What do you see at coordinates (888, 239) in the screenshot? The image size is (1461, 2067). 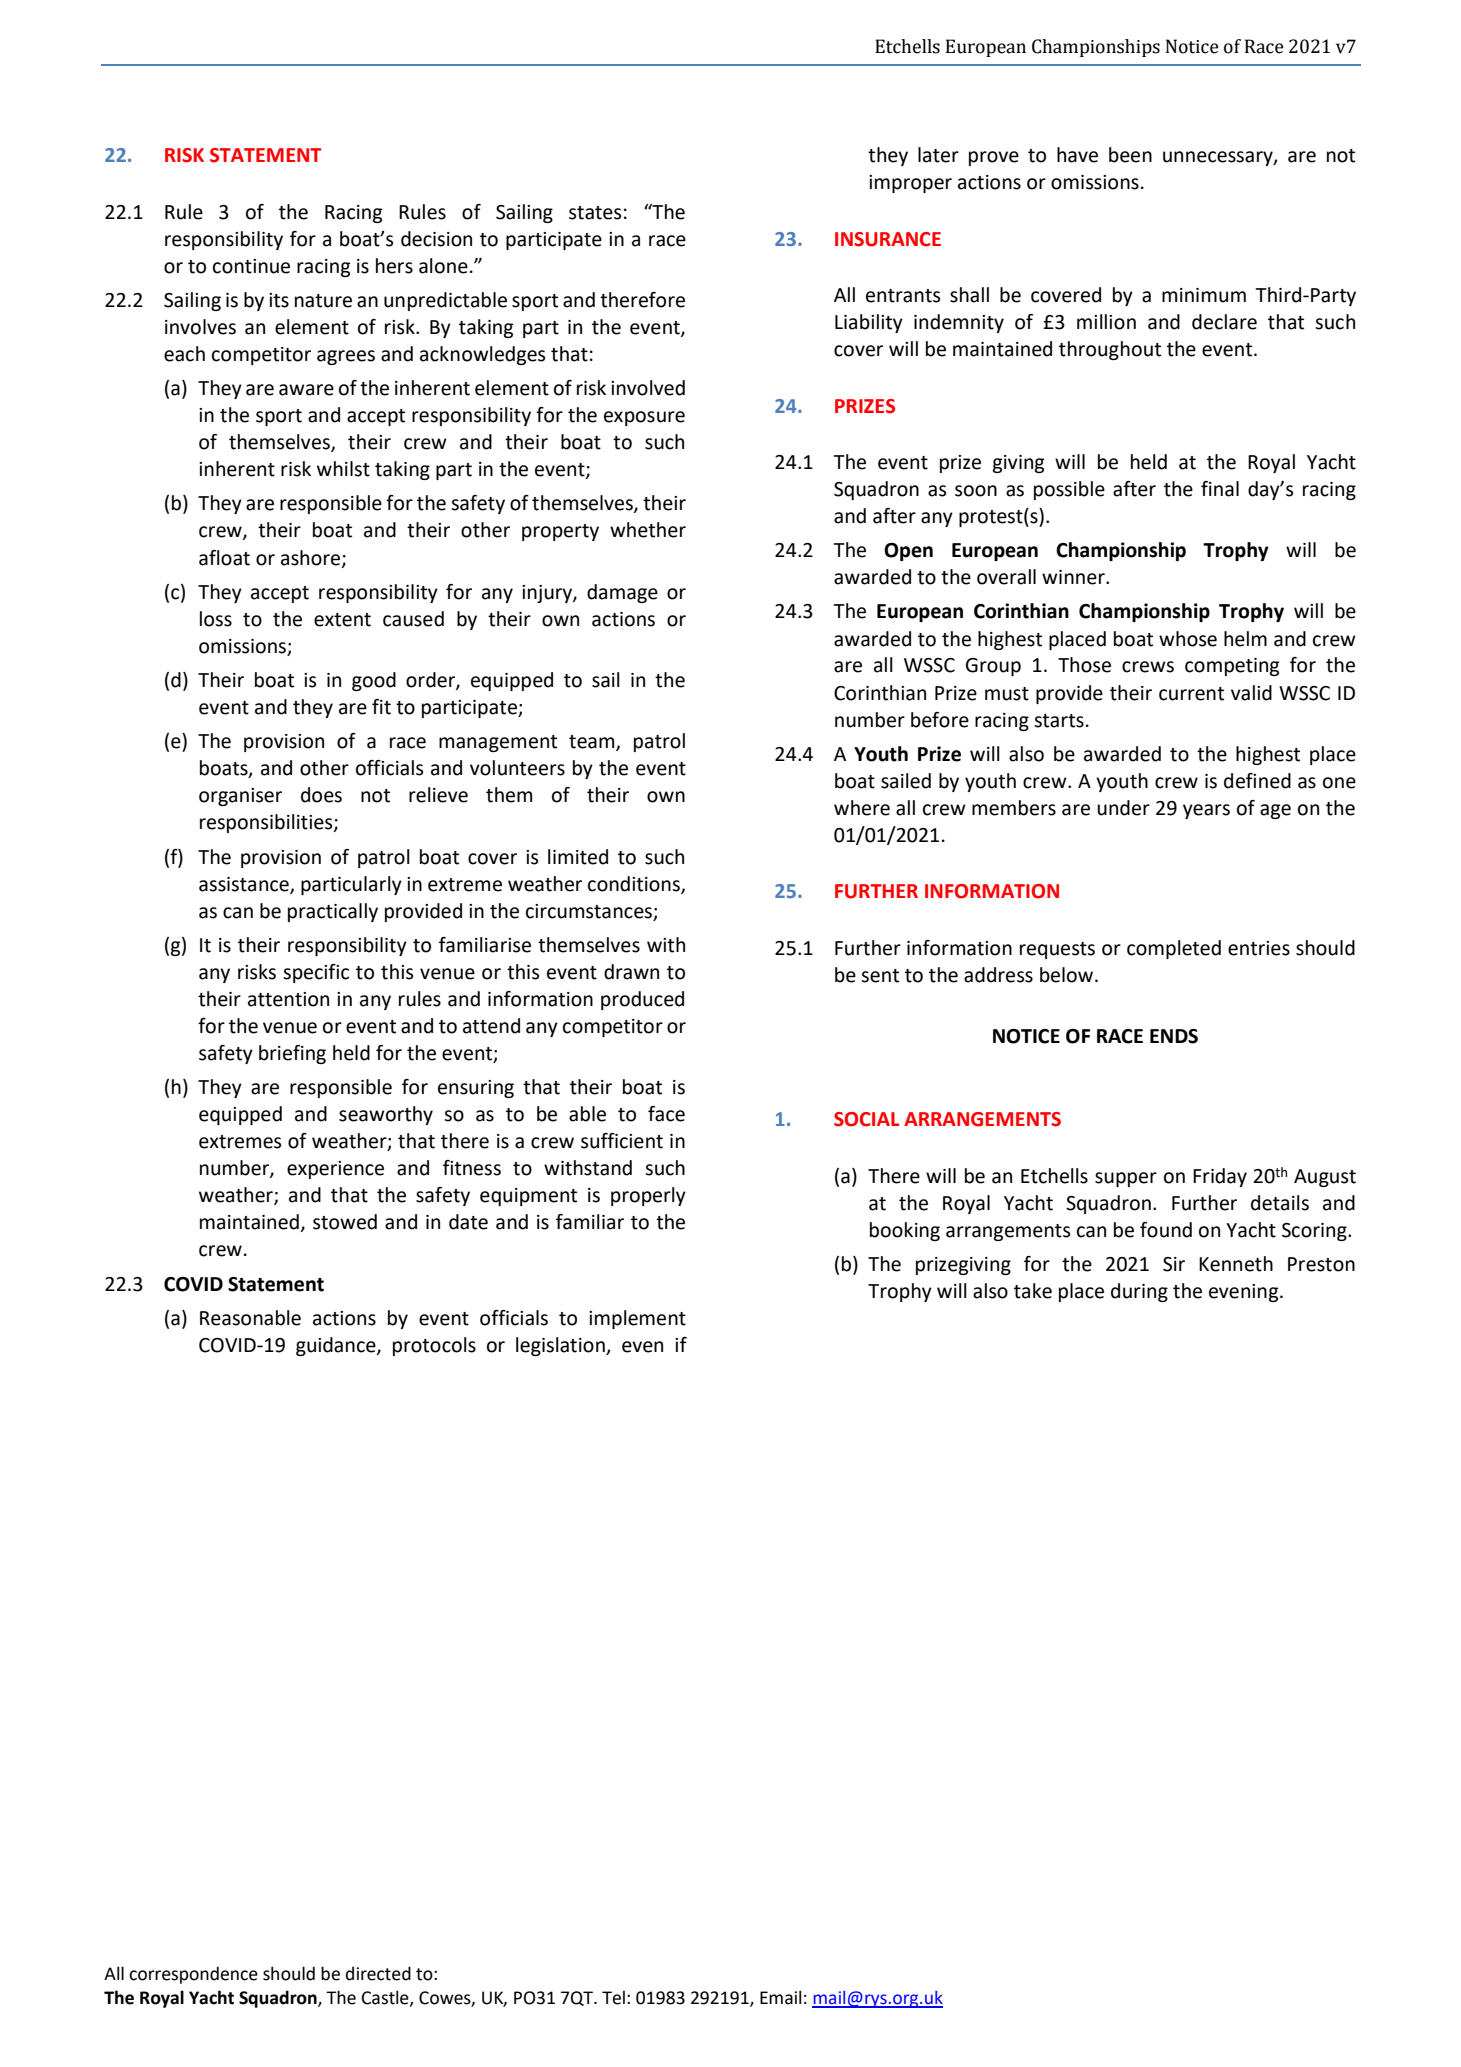 I see `INSURANCE` at bounding box center [888, 239].
